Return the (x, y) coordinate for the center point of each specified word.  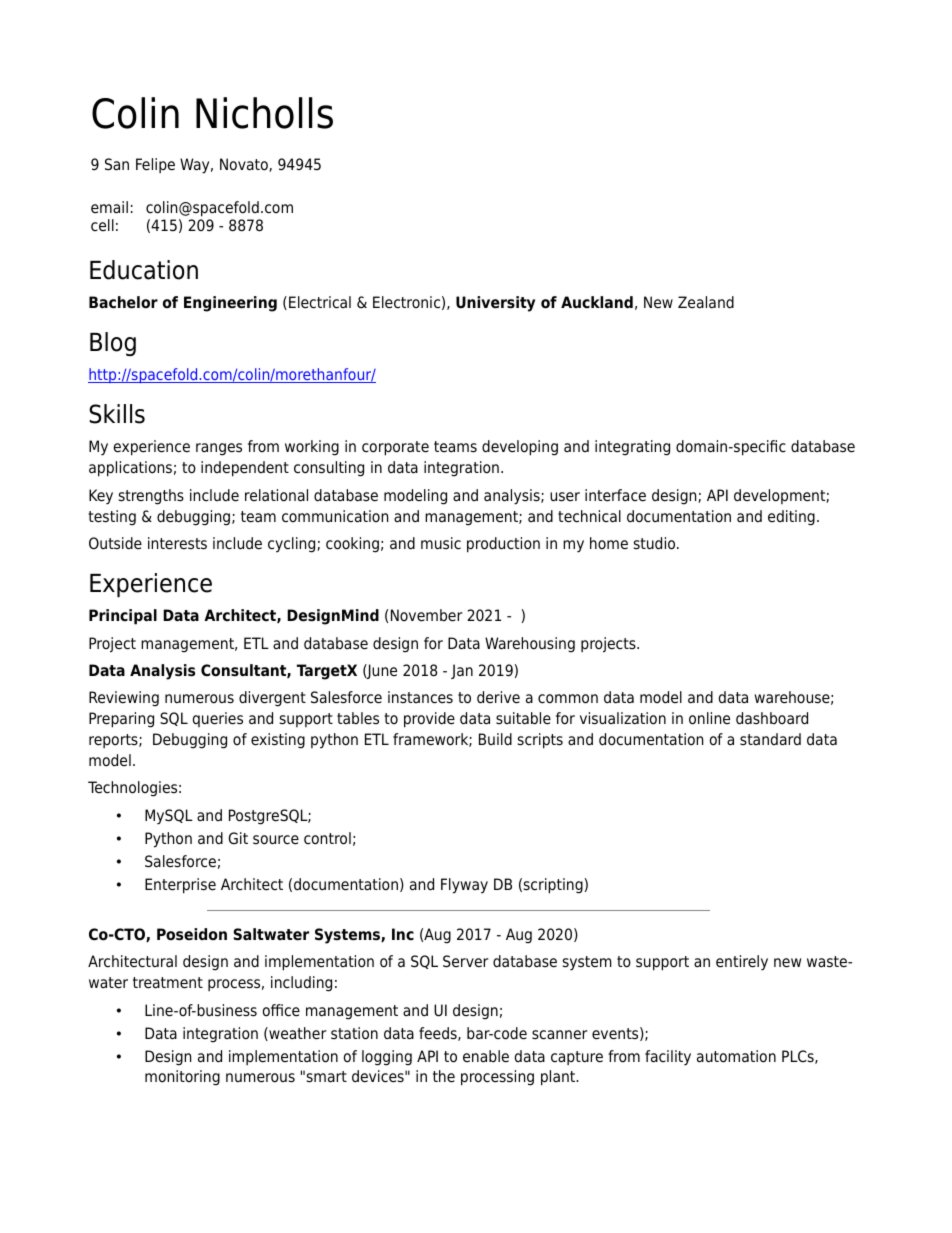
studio (656, 543)
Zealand (706, 302)
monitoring (182, 1078)
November (426, 615)
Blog (113, 344)
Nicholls (264, 113)
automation (736, 1056)
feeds (439, 1034)
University (495, 304)
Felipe (155, 165)
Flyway (464, 886)
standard (770, 739)
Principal (123, 617)
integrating (632, 448)
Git (238, 838)
